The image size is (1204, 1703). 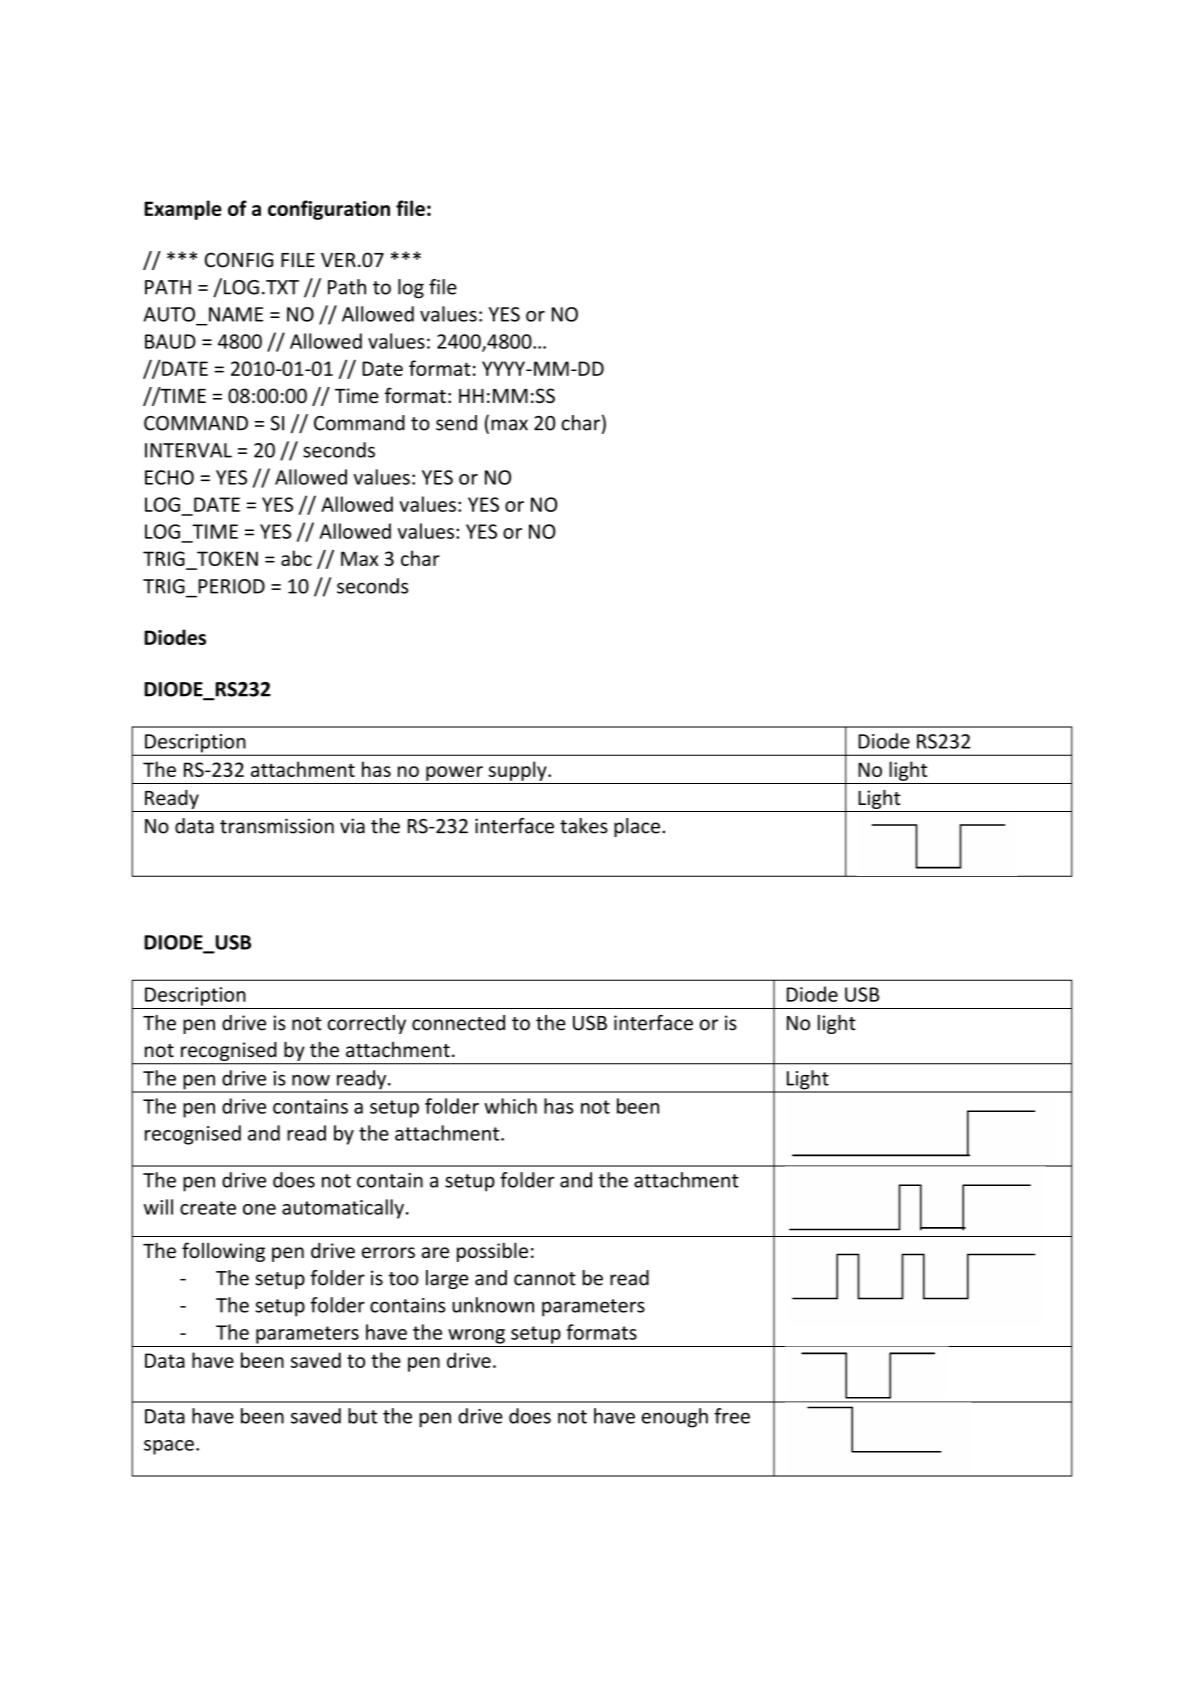 I want to click on abc, so click(x=296, y=558).
